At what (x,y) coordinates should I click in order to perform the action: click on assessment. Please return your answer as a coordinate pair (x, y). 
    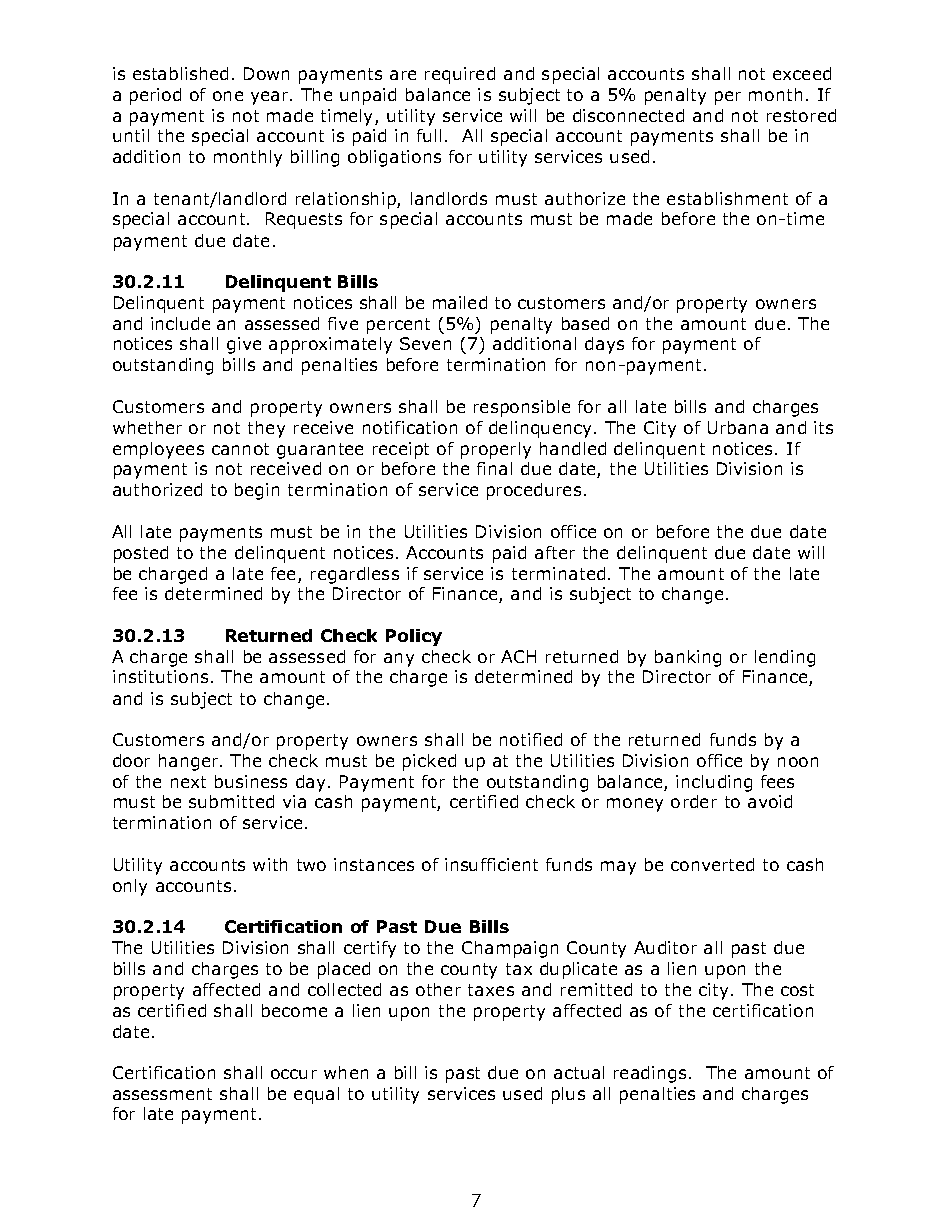
    Looking at the image, I should click on (162, 1094).
